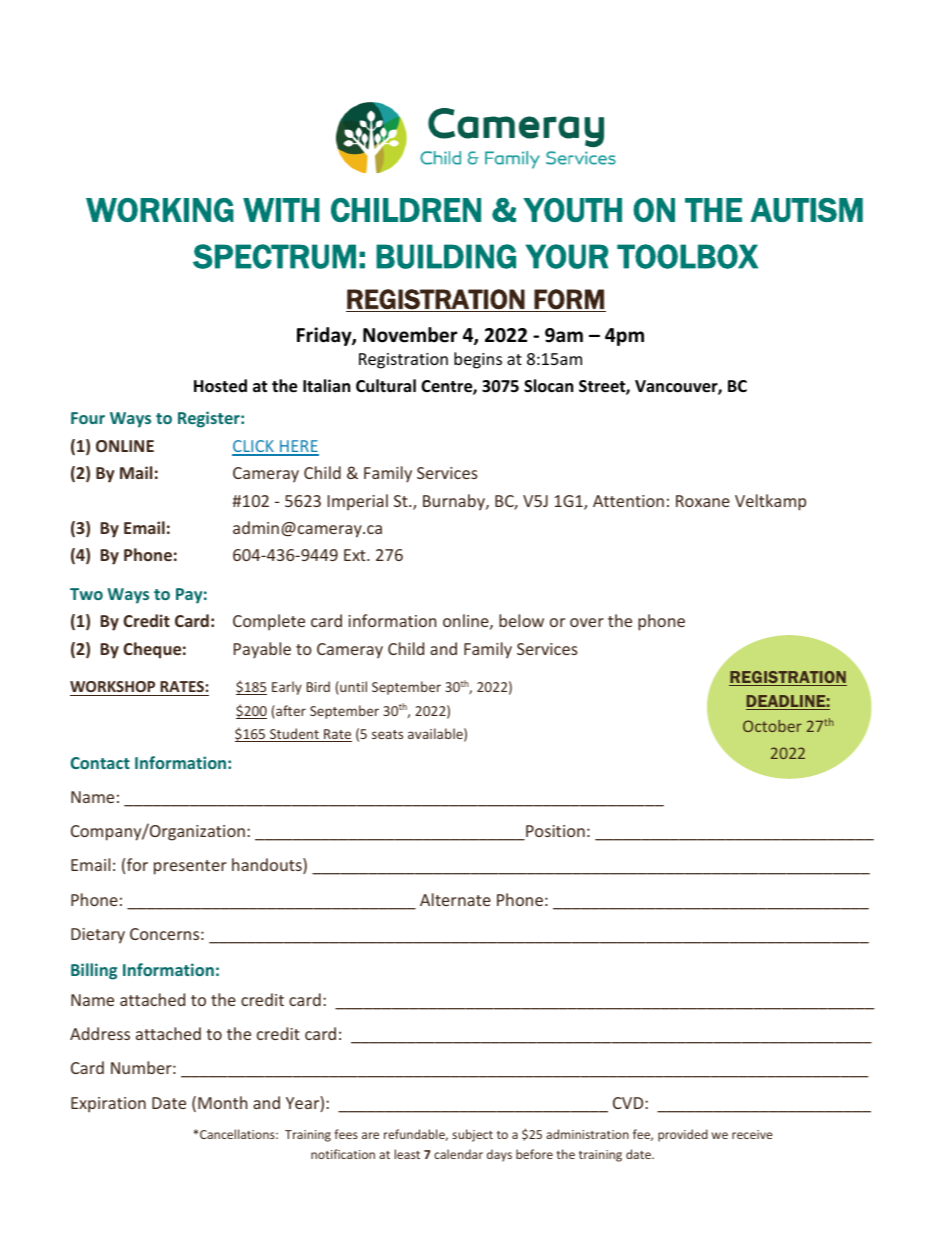 The image size is (952, 1233). Describe the element at coordinates (772, 726) in the image. I see `October` at that location.
